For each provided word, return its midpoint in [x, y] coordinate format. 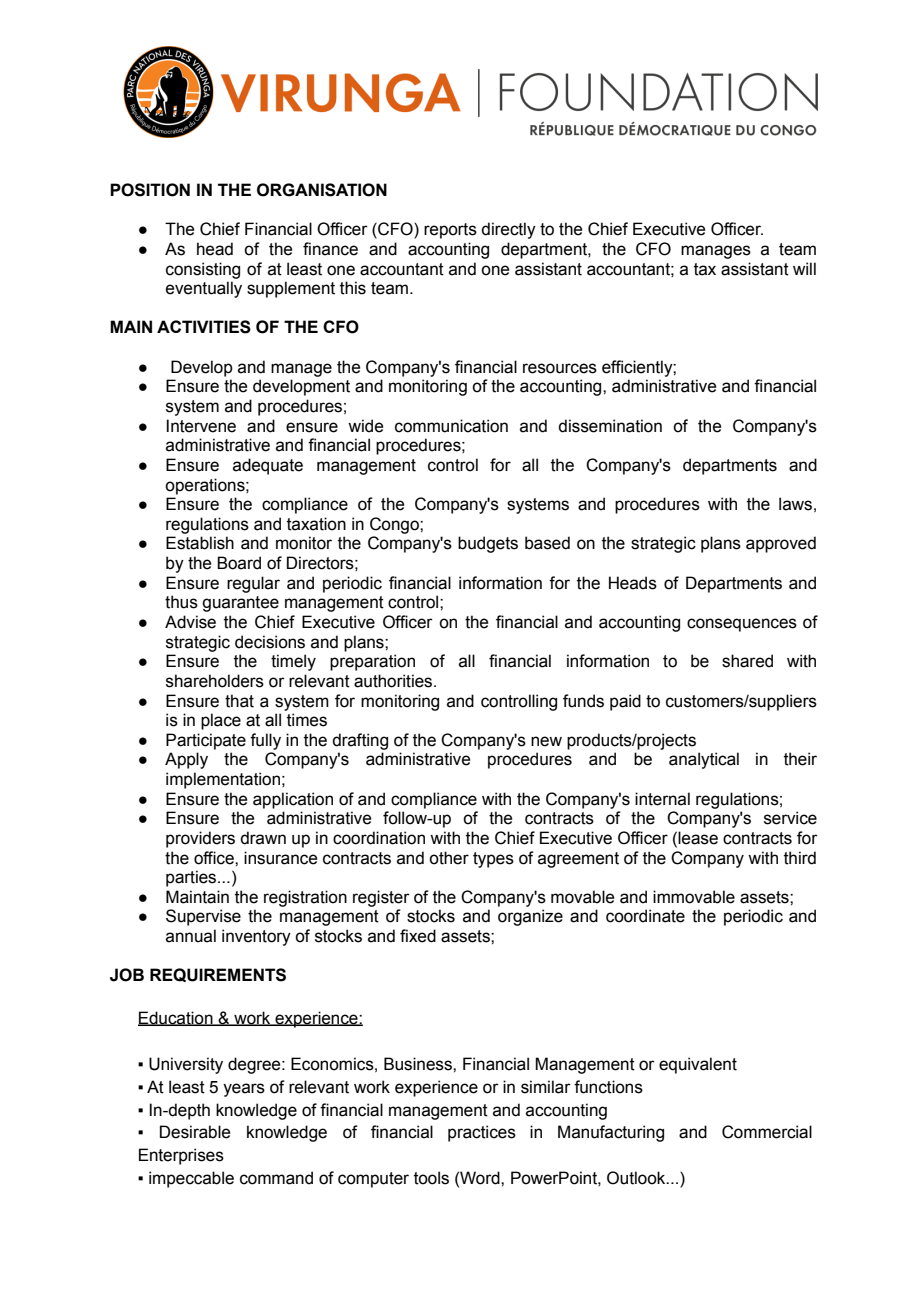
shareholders [215, 681]
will [804, 268]
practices [482, 1133]
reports [450, 231]
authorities [394, 681]
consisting [203, 270]
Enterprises [181, 1156]
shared [747, 661]
